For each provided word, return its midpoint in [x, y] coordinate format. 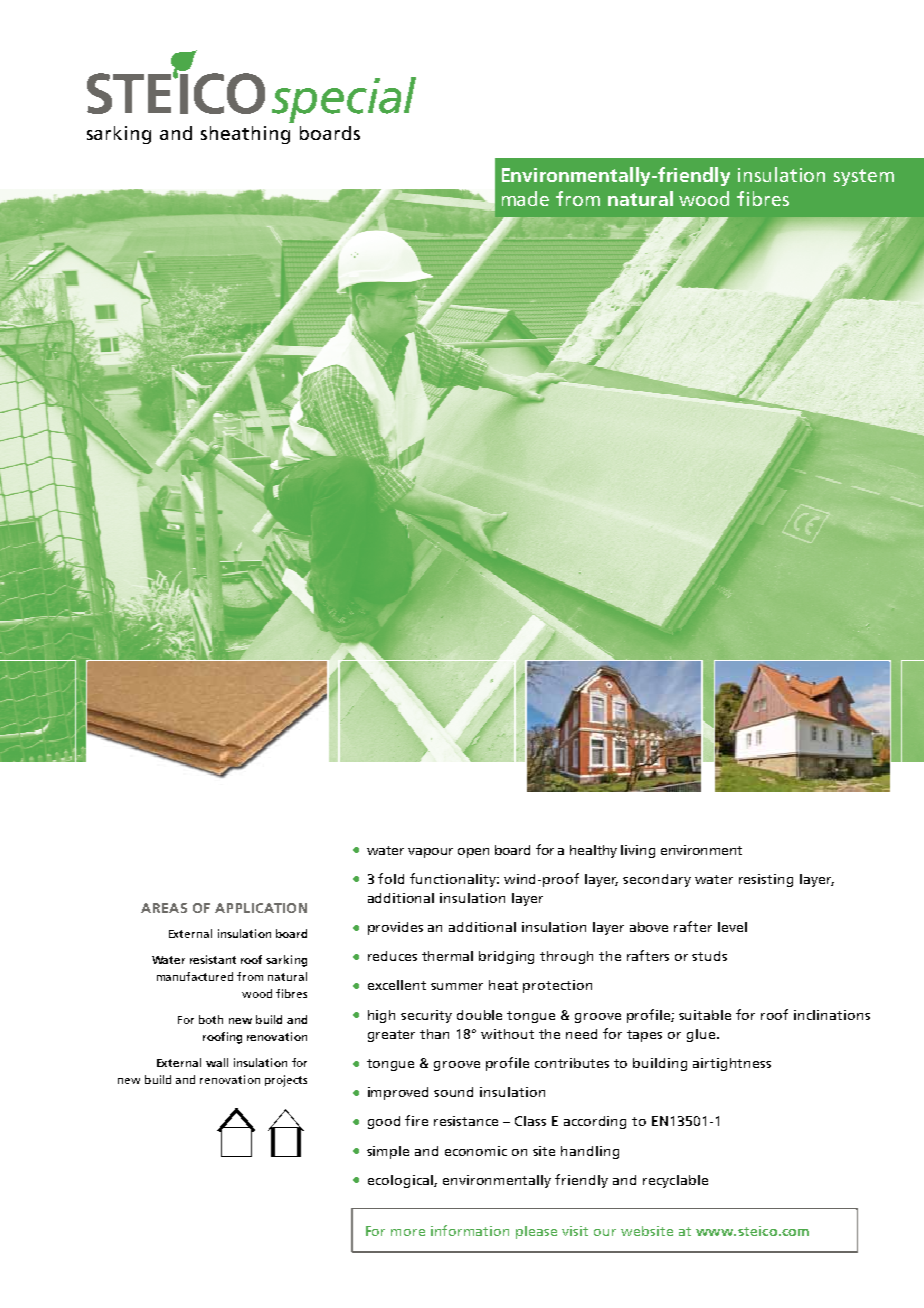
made [525, 198]
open [473, 853]
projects [286, 1081]
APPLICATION [261, 908]
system [864, 177]
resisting [766, 880]
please [536, 1232]
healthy [593, 851]
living [638, 851]
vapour [430, 853]
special [344, 100]
